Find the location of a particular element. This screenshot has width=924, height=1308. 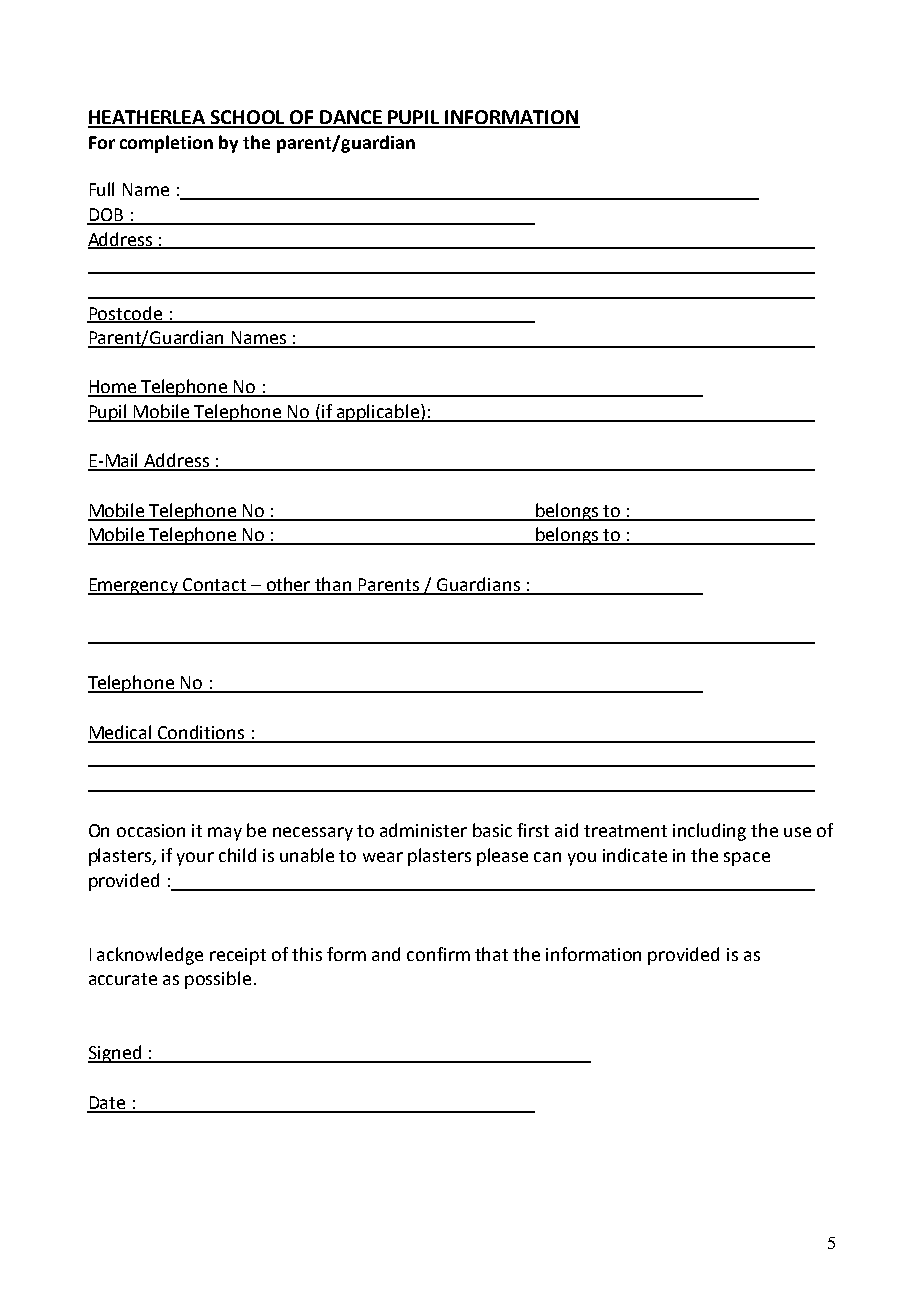

Full is located at coordinates (102, 189).
